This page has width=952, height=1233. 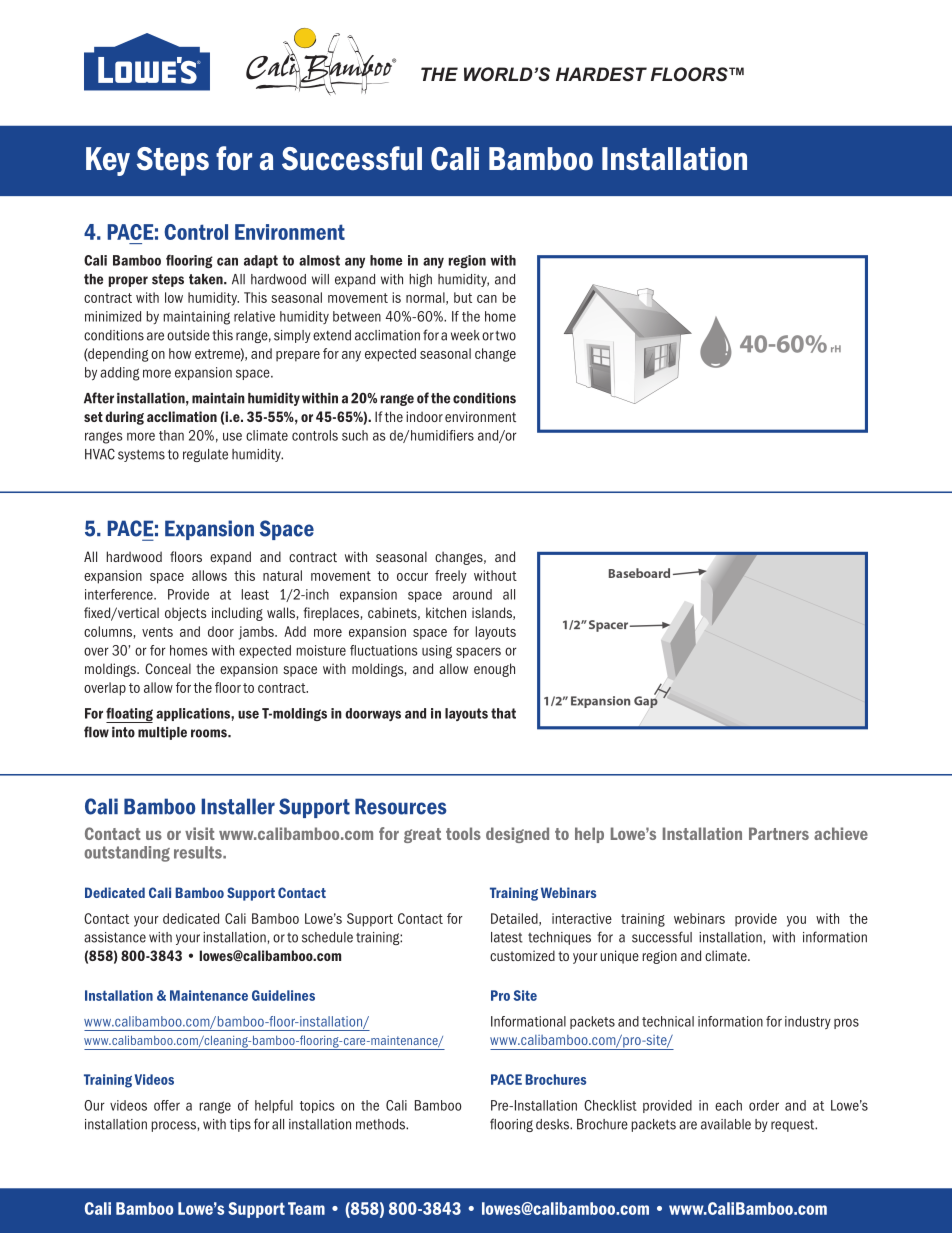 What do you see at coordinates (108, 161) in the page?
I see `Key` at bounding box center [108, 161].
